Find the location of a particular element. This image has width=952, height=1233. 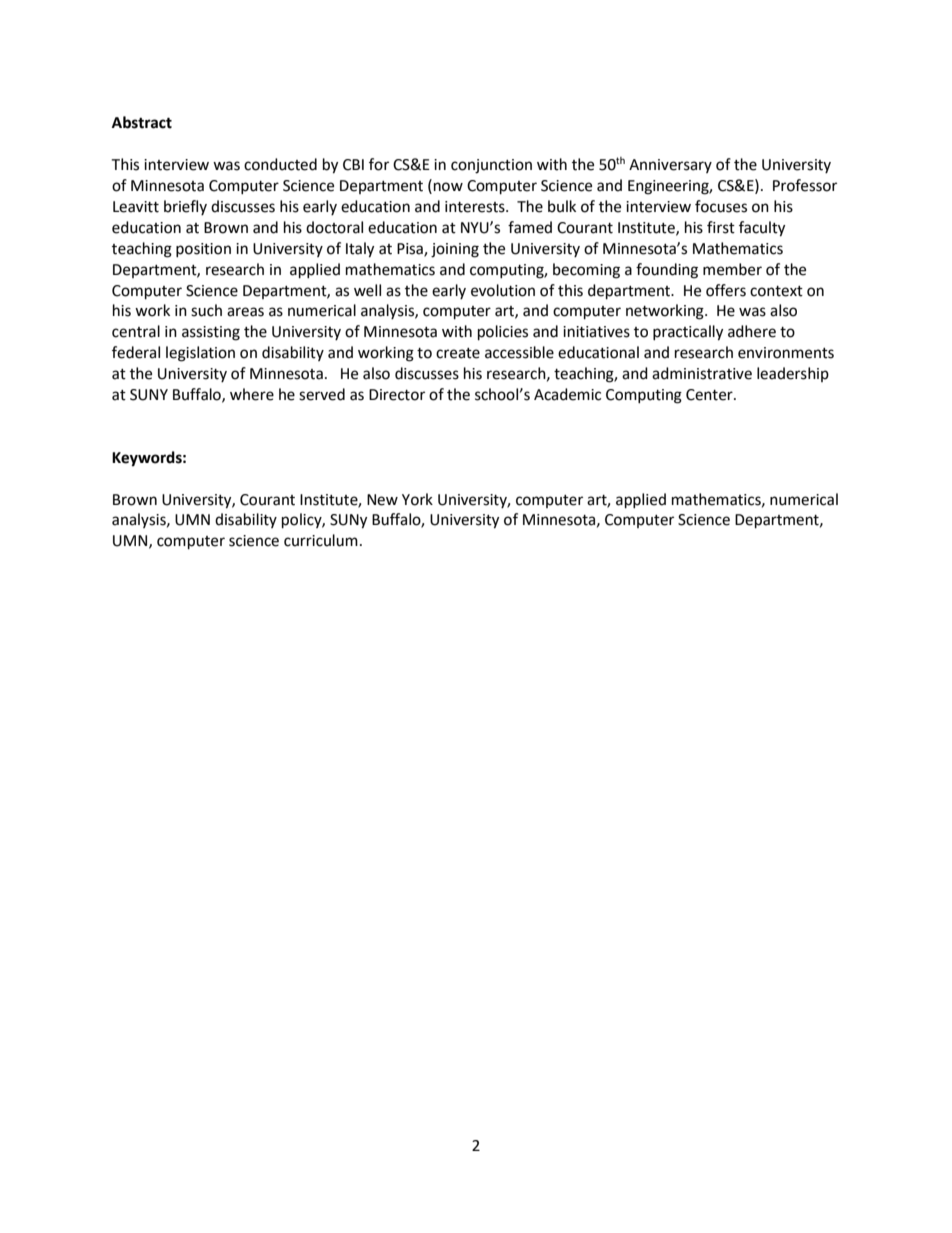

curriculum is located at coordinates (321, 540).
